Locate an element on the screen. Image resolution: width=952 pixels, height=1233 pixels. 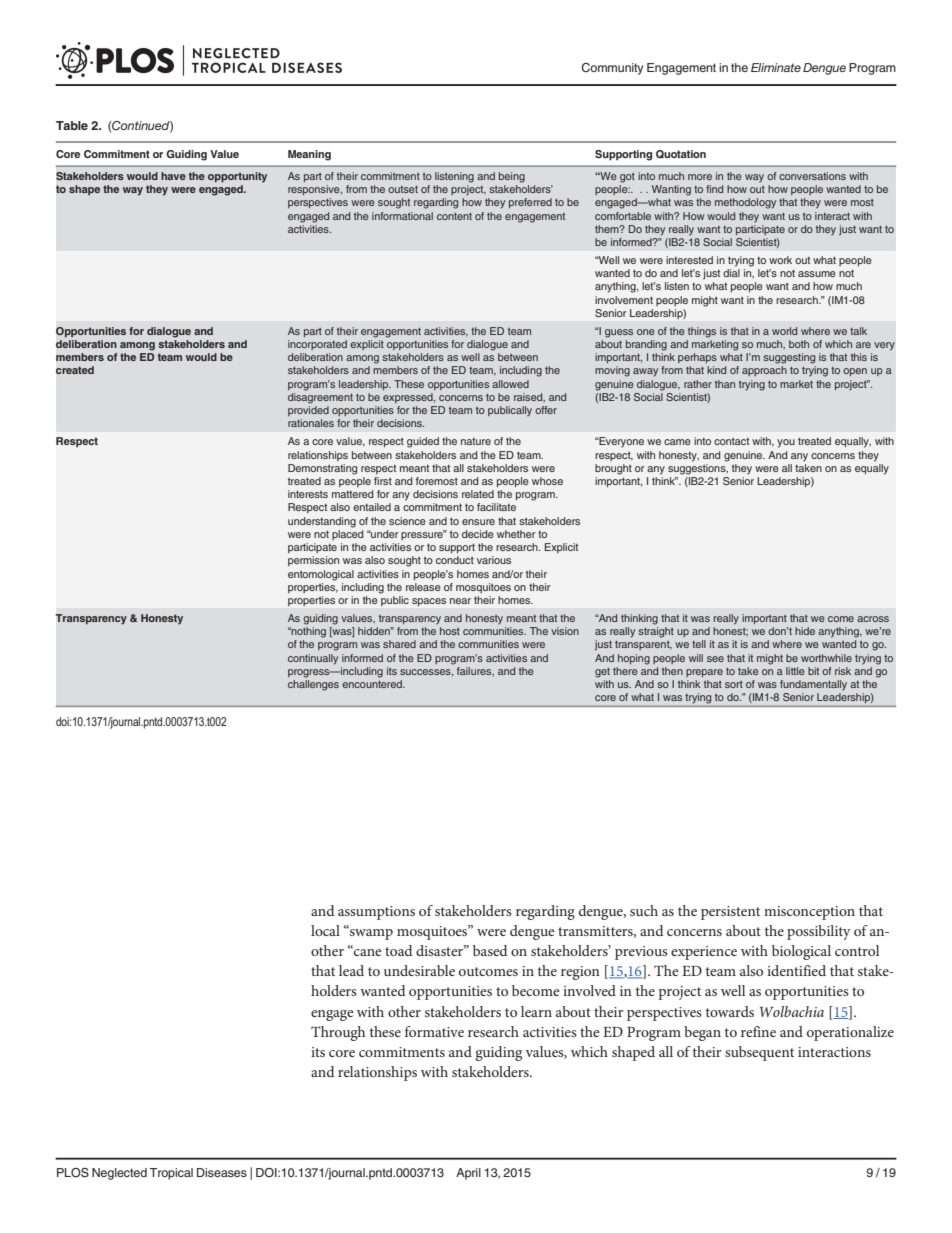
nature is located at coordinates (476, 441).
